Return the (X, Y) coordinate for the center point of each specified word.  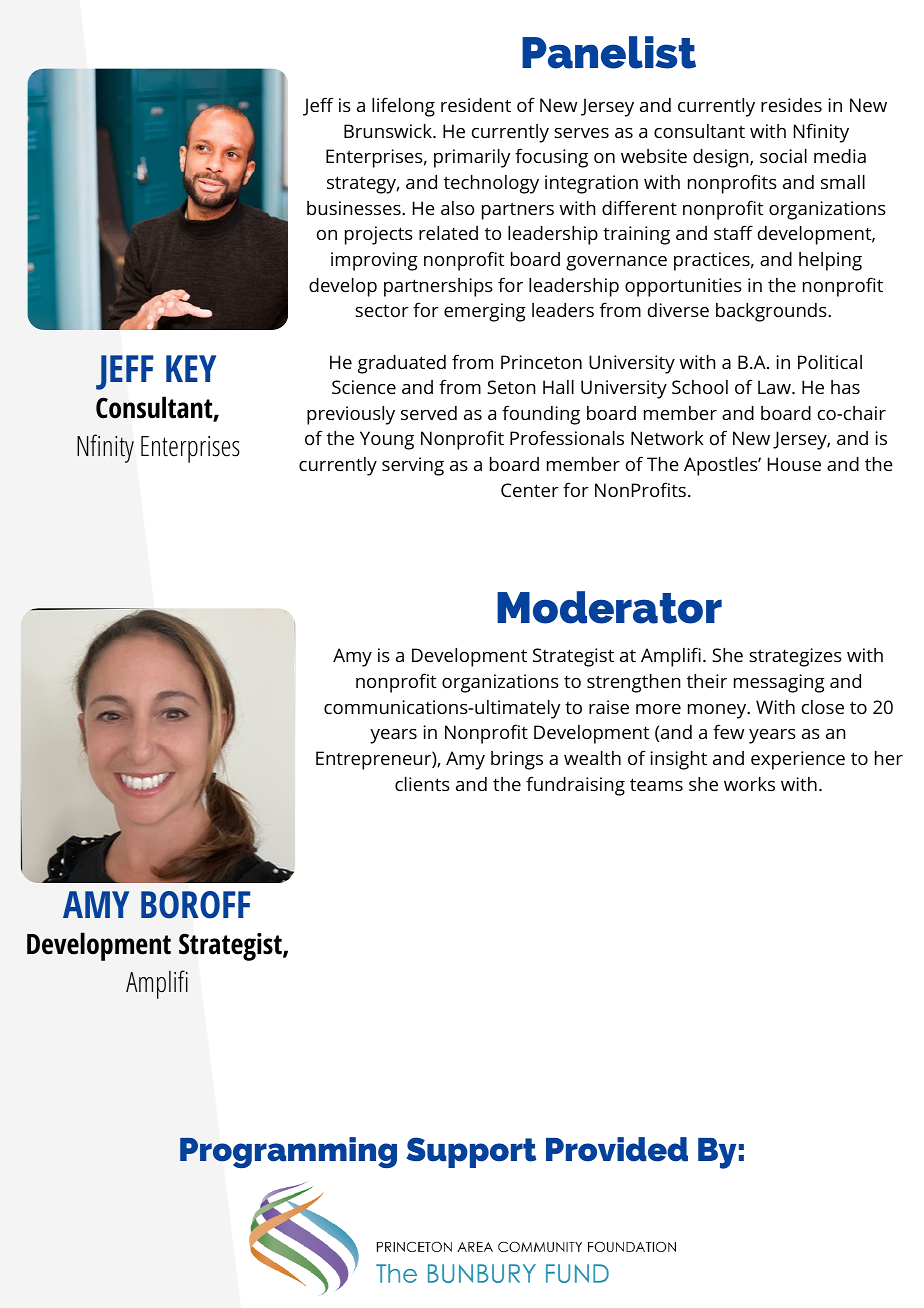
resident (476, 105)
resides (791, 105)
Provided (617, 1149)
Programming (288, 1152)
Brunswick (389, 131)
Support (471, 1152)
